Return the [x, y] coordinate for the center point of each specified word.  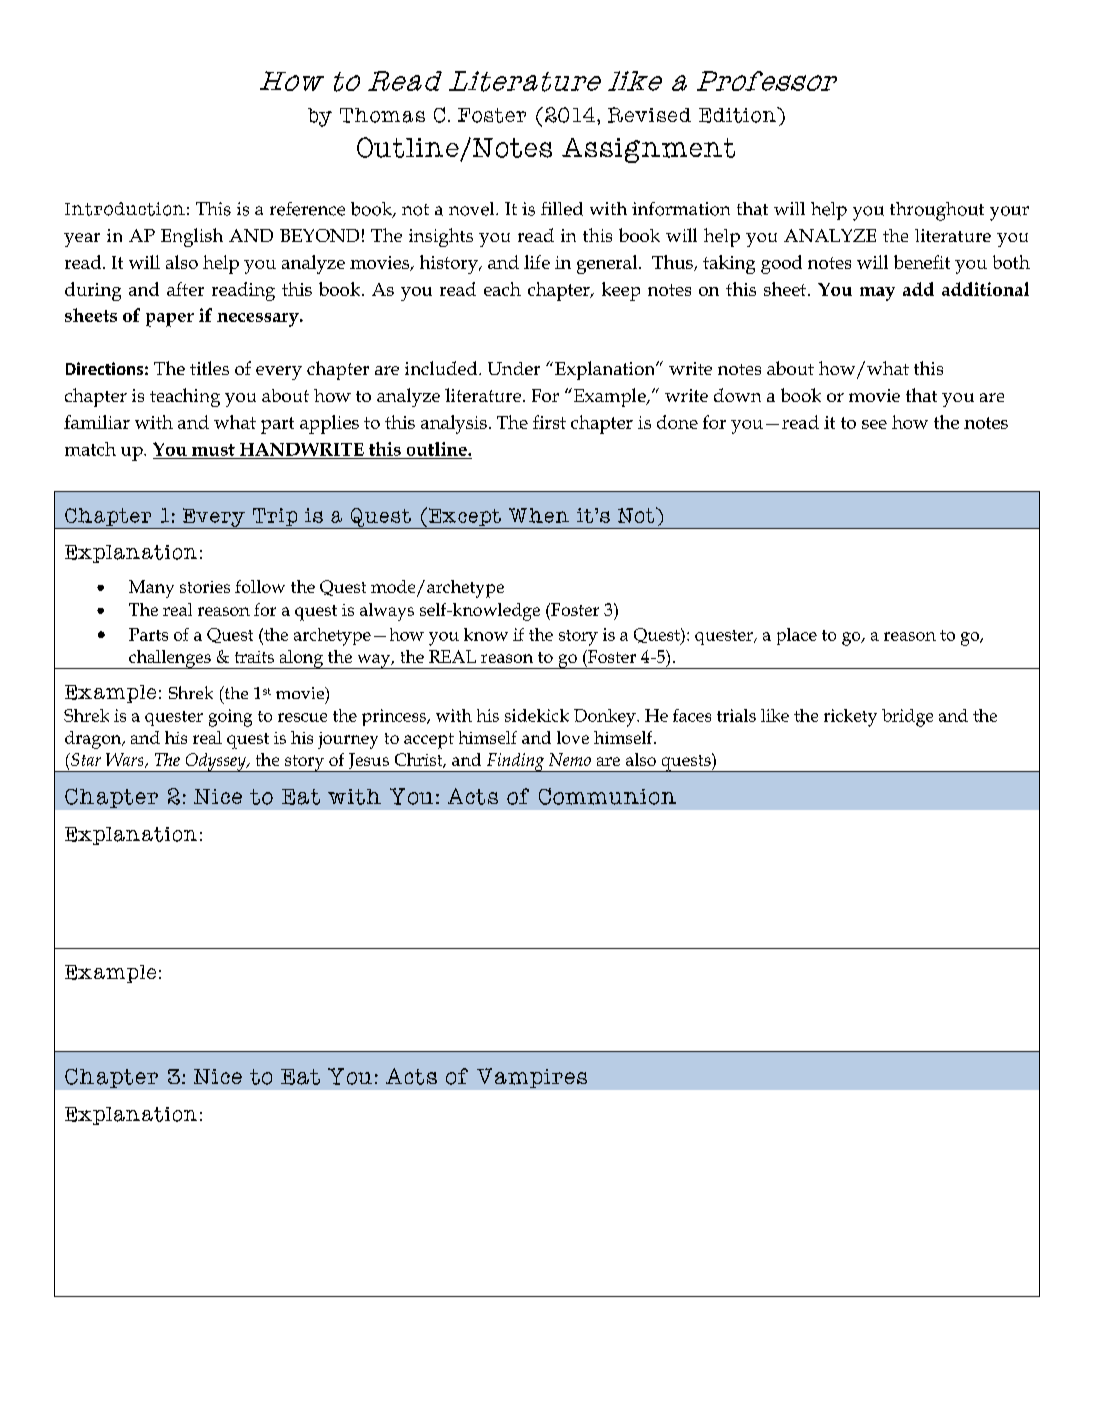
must [213, 450]
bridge [907, 718]
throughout [937, 211]
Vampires [532, 1078]
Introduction [125, 209]
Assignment [648, 150]
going [230, 718]
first [549, 422]
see [874, 424]
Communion [607, 796]
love [573, 737]
